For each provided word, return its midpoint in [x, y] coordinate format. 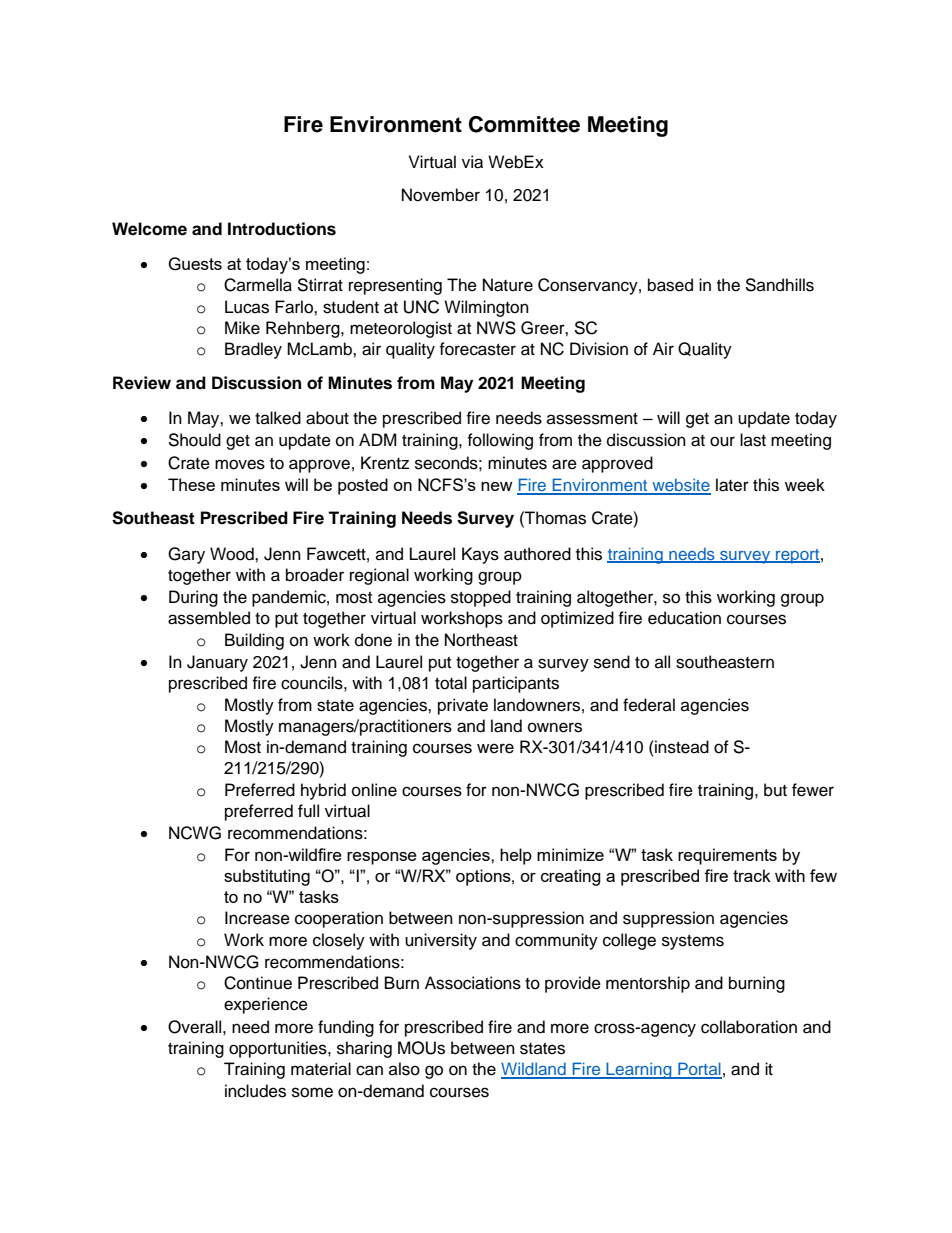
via [472, 162]
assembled [209, 618]
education [684, 618]
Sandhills [779, 285]
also [404, 1069]
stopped [481, 598]
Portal [699, 1070]
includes [255, 1091]
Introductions [282, 229]
